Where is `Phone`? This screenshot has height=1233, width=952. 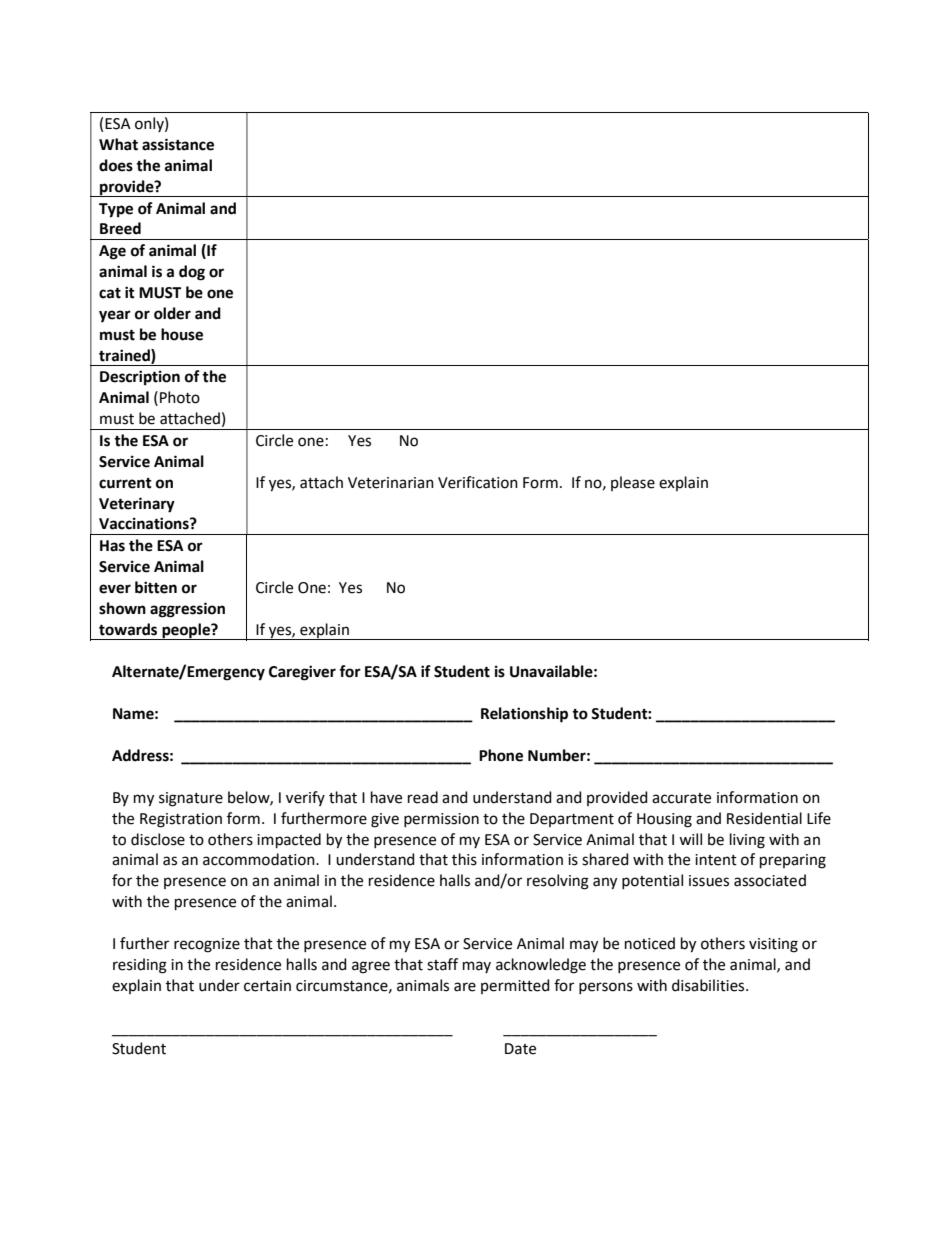 Phone is located at coordinates (501, 755).
